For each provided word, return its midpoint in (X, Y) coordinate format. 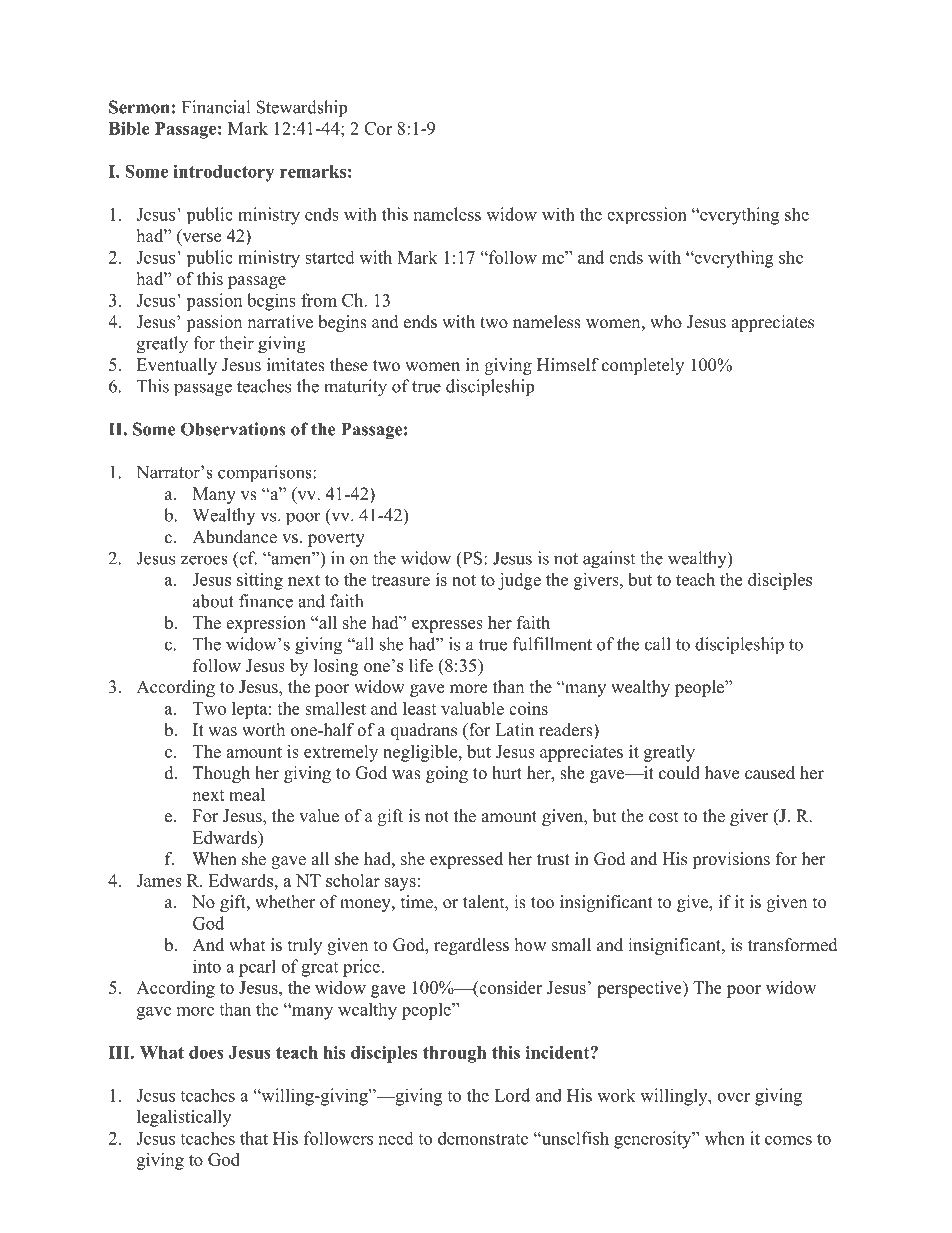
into (207, 966)
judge (519, 581)
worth (263, 730)
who (666, 322)
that (254, 1138)
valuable (472, 708)
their (236, 343)
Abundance (234, 537)
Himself (568, 365)
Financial (216, 107)
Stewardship (301, 109)
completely (643, 366)
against (609, 560)
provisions (731, 860)
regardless (471, 946)
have (722, 773)
